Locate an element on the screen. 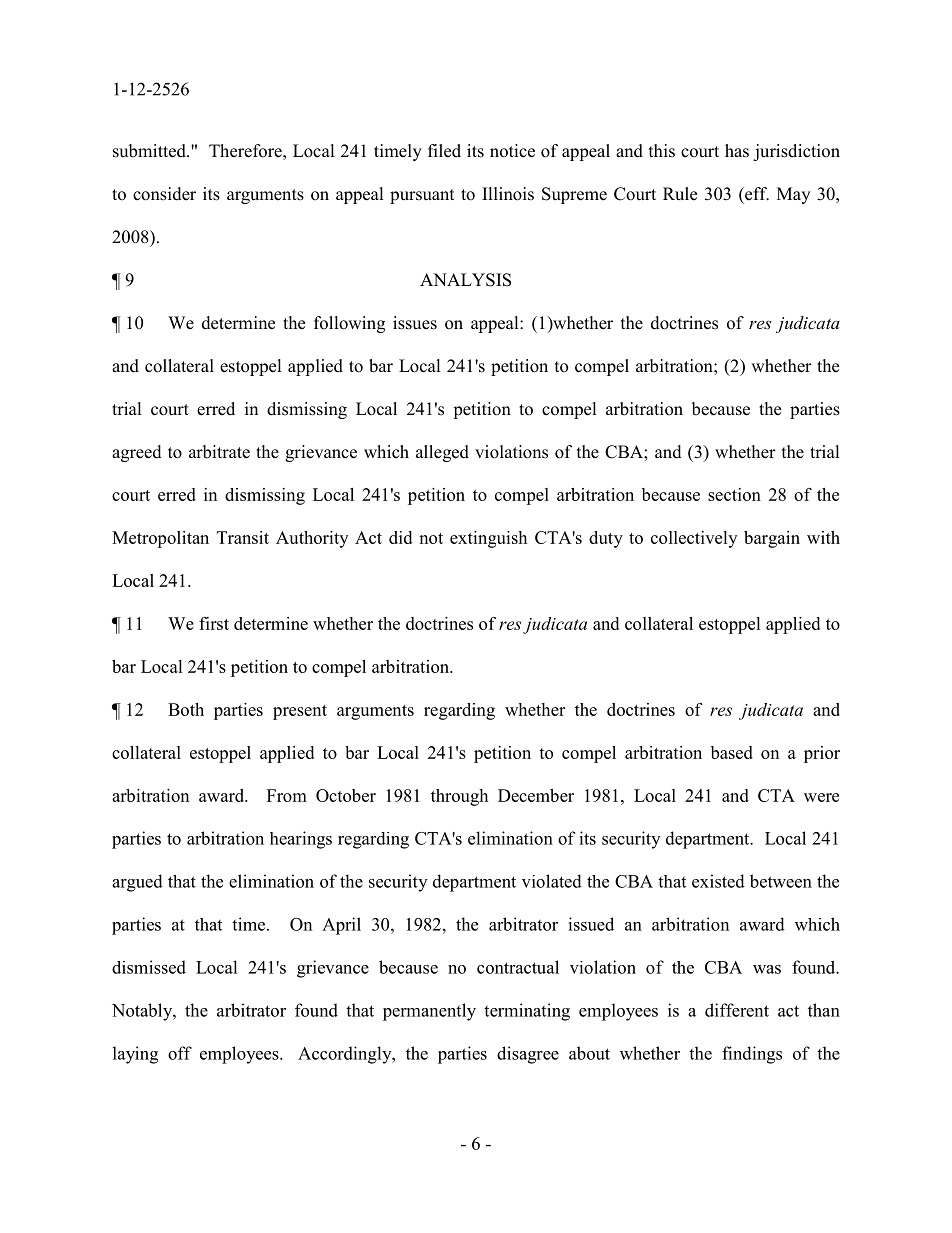 The width and height of the screenshot is (952, 1233). consider is located at coordinates (164, 194).
